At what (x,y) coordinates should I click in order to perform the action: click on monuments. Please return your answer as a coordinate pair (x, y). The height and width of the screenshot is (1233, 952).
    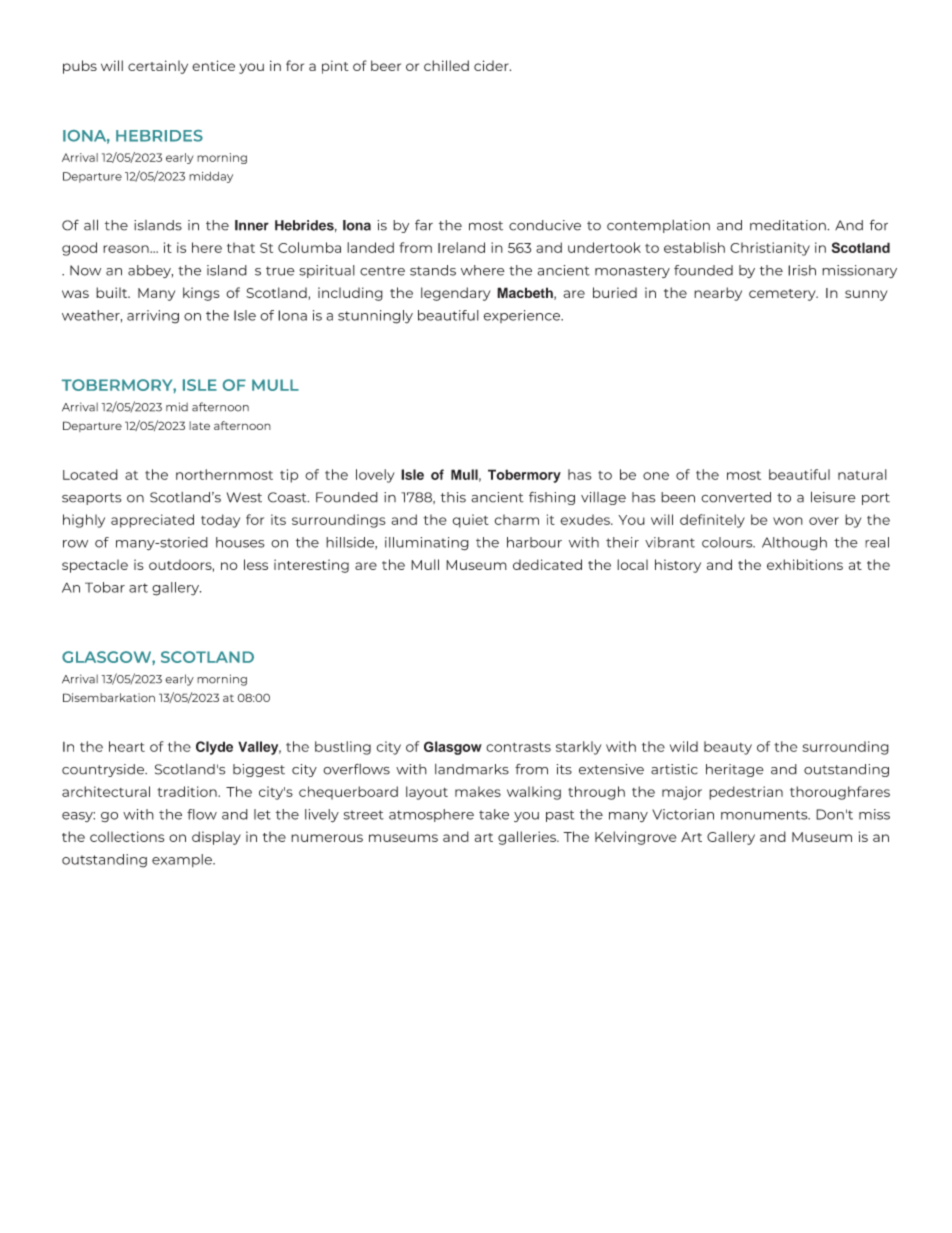
    Looking at the image, I should click on (765, 815).
